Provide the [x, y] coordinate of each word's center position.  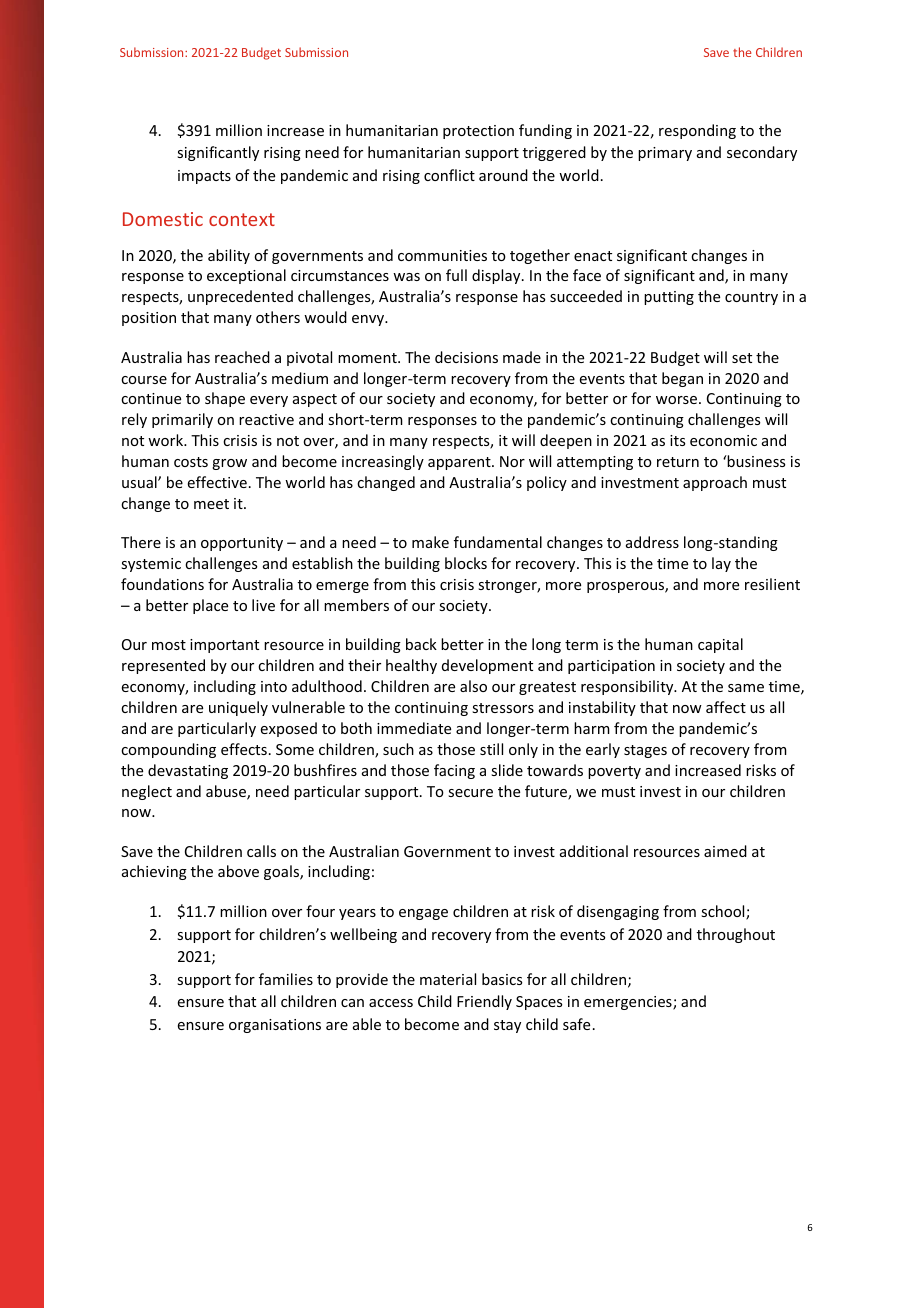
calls [261, 851]
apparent [460, 463]
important [224, 646]
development [487, 666]
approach [715, 483]
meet [211, 504]
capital [720, 645]
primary [665, 154]
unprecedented [240, 297]
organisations [275, 1026]
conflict [449, 175]
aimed [725, 851]
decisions [466, 357]
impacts [204, 177]
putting [669, 298]
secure [470, 793]
